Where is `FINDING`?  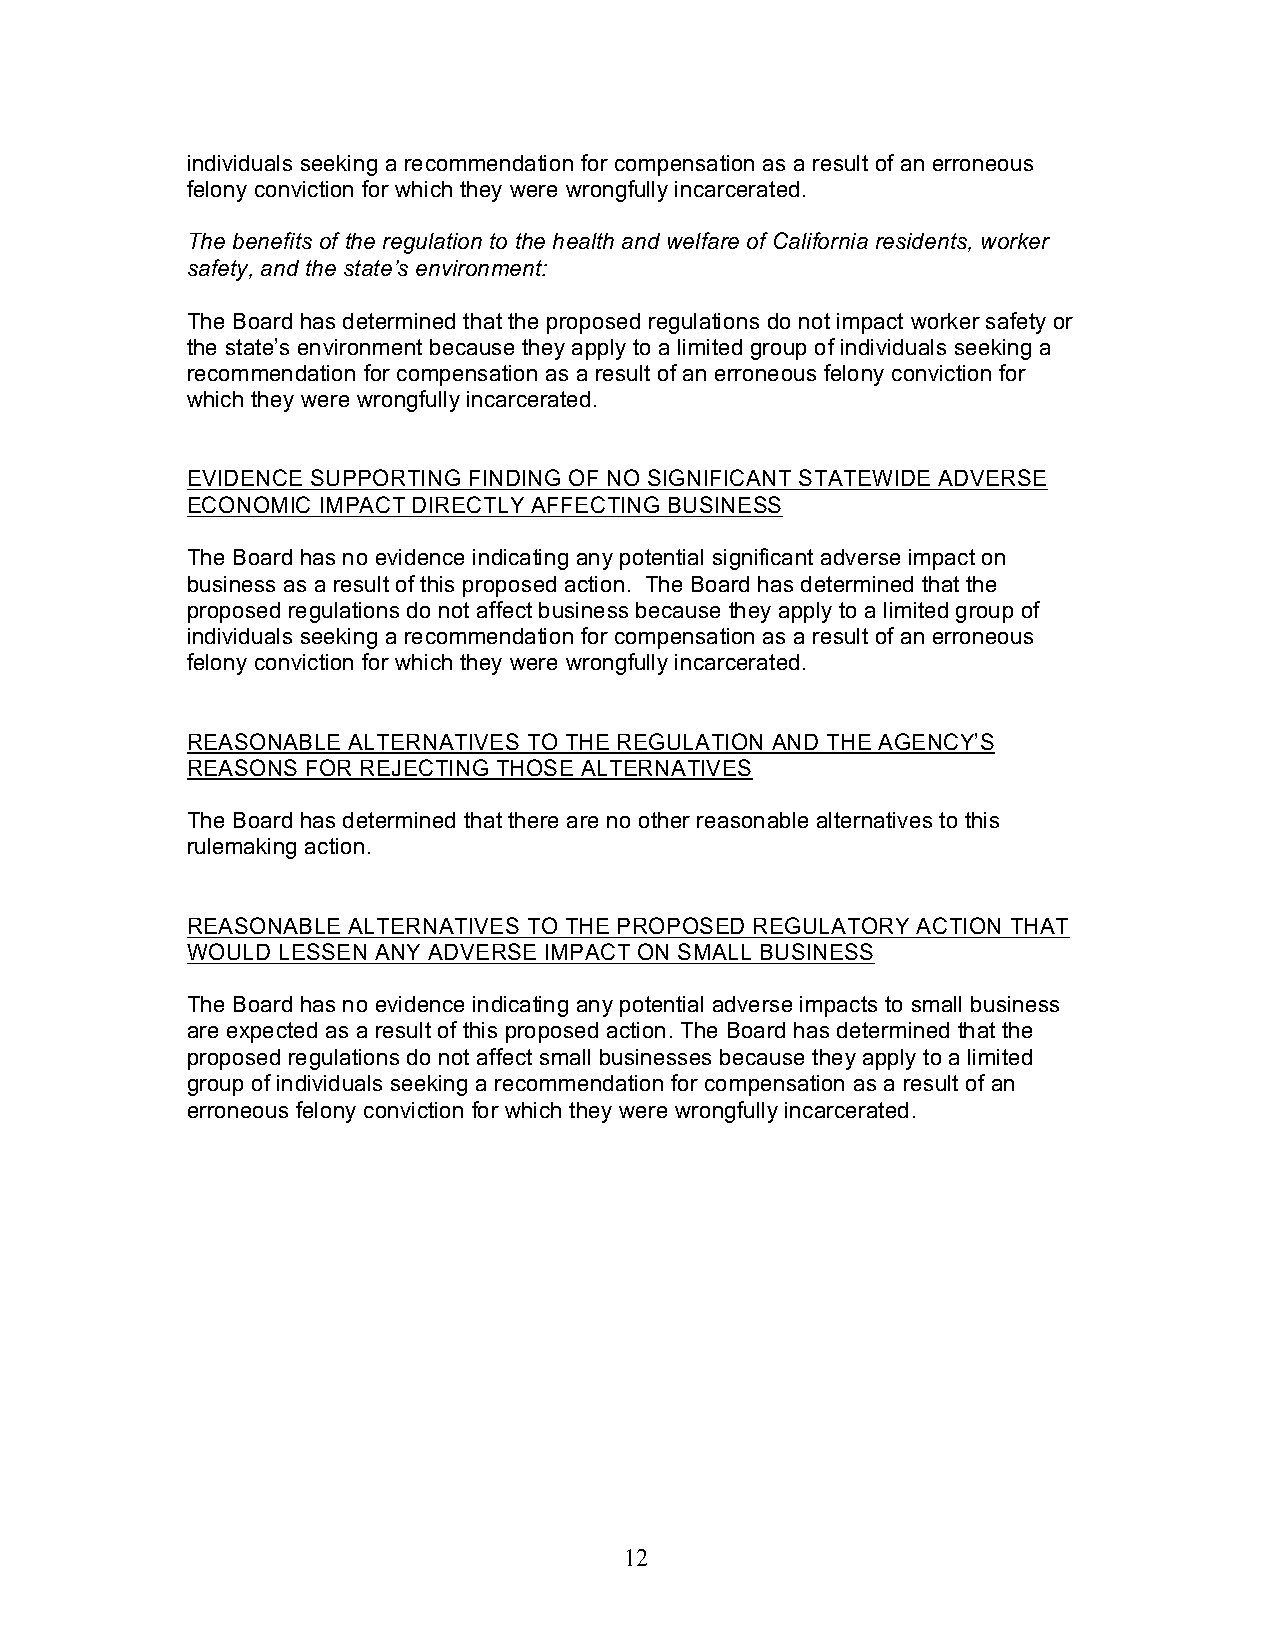 FINDING is located at coordinates (515, 477).
